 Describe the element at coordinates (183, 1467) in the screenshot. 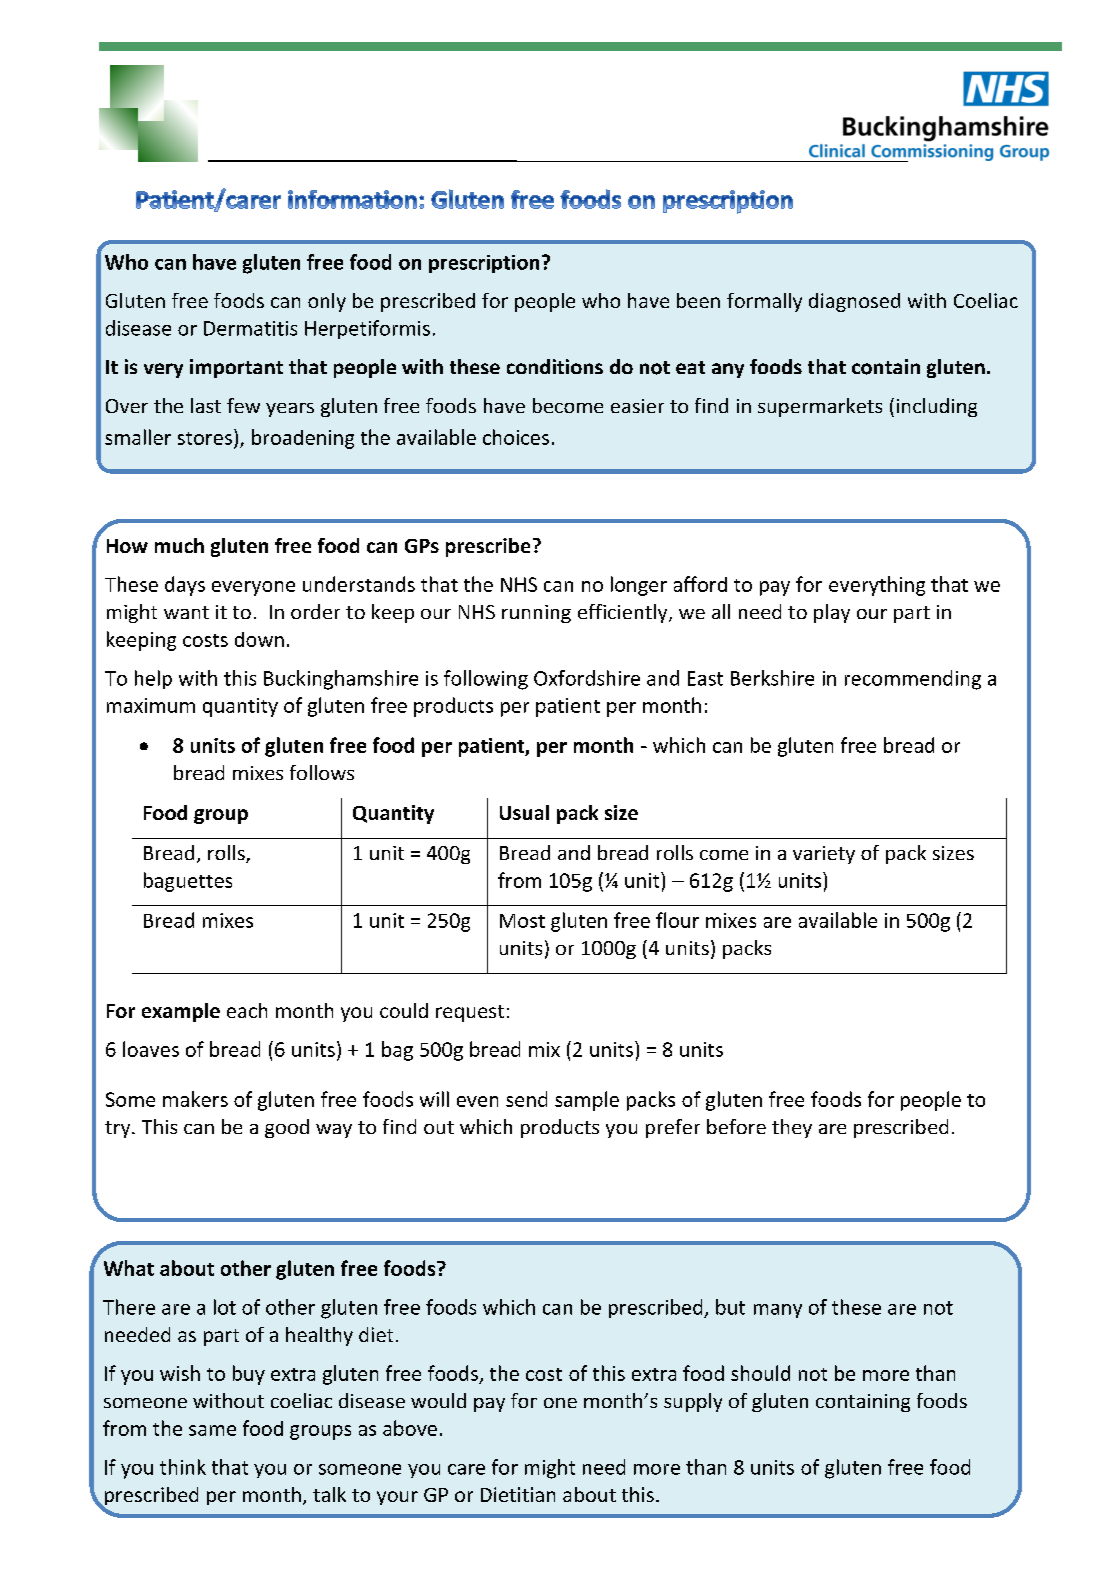

I see `think` at that location.
